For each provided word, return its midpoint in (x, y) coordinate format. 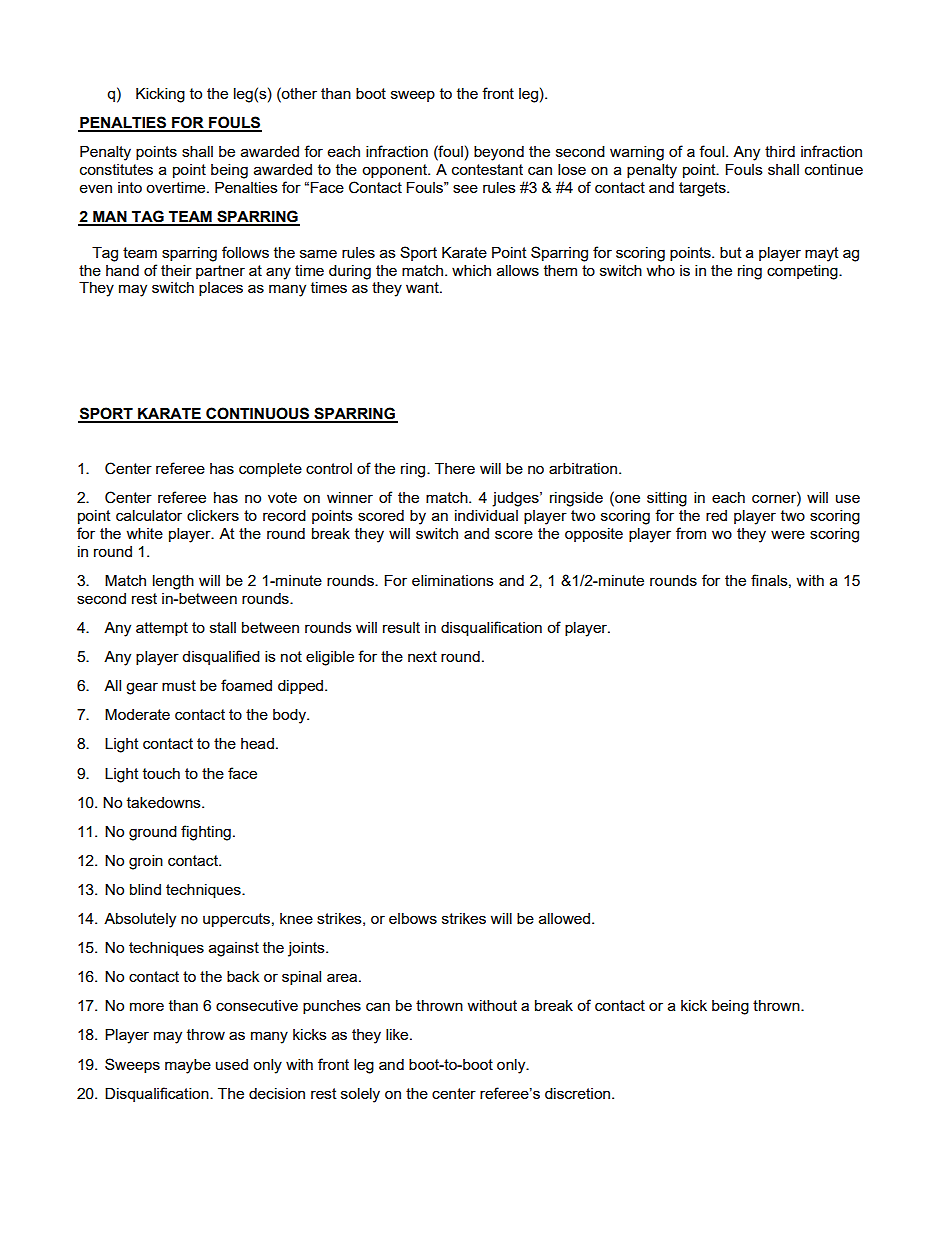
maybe (188, 1066)
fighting (206, 833)
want (423, 287)
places (221, 289)
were (788, 534)
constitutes (116, 169)
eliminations (453, 580)
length (173, 582)
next (422, 656)
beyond (499, 153)
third (780, 151)
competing (803, 272)
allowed (566, 918)
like (398, 1034)
